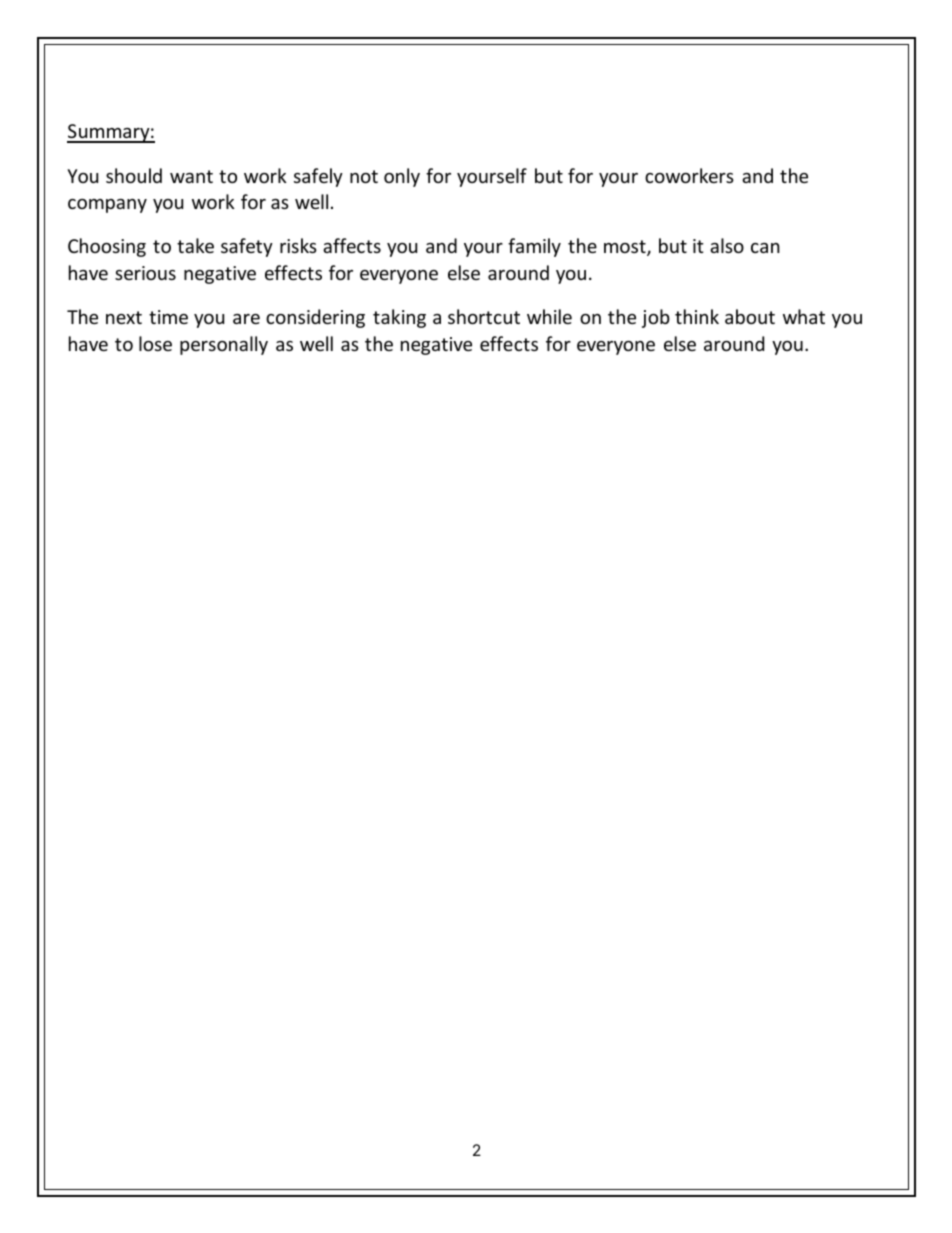 This document has width=952, height=1233. Describe the element at coordinates (402, 177) in the document. I see `only` at that location.
